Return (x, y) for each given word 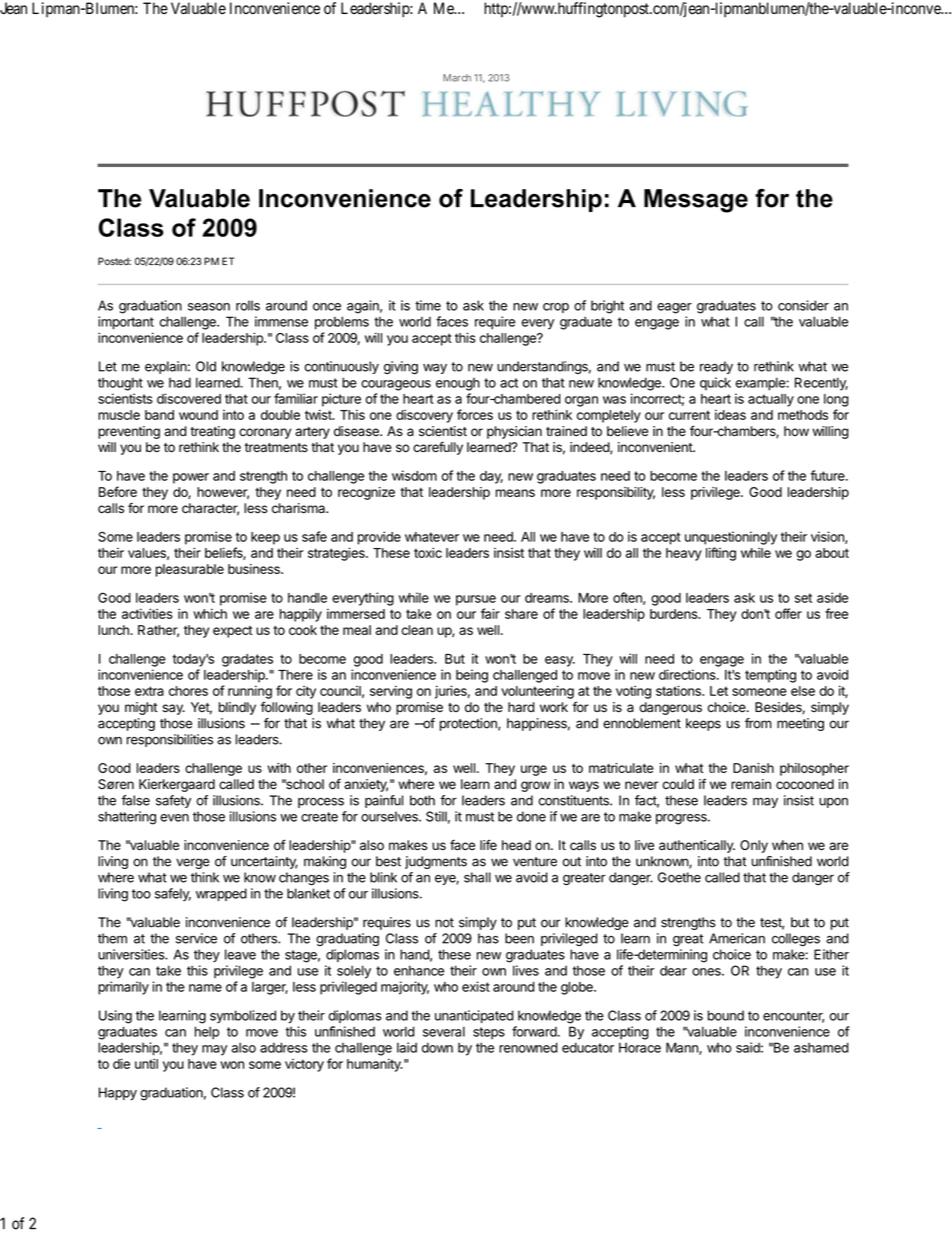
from (758, 723)
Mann (683, 1048)
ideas (730, 415)
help (207, 1033)
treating (212, 432)
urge (534, 770)
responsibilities (170, 740)
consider (803, 305)
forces (475, 414)
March (457, 78)
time (428, 305)
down (437, 1047)
